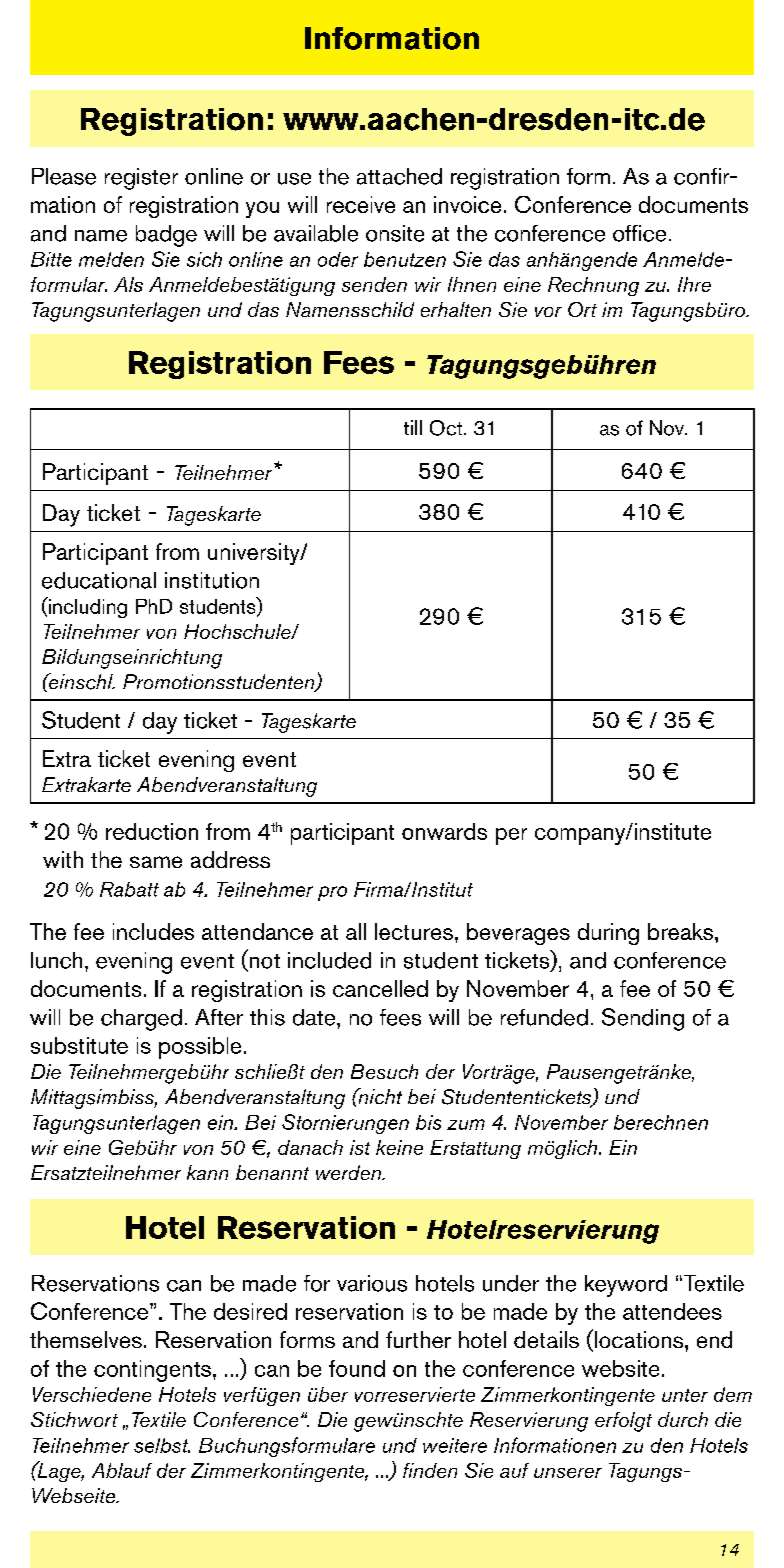 Image resolution: width=784 pixels, height=1568 pixels. Describe the element at coordinates (152, 1371) in the screenshot. I see `contingents` at that location.
